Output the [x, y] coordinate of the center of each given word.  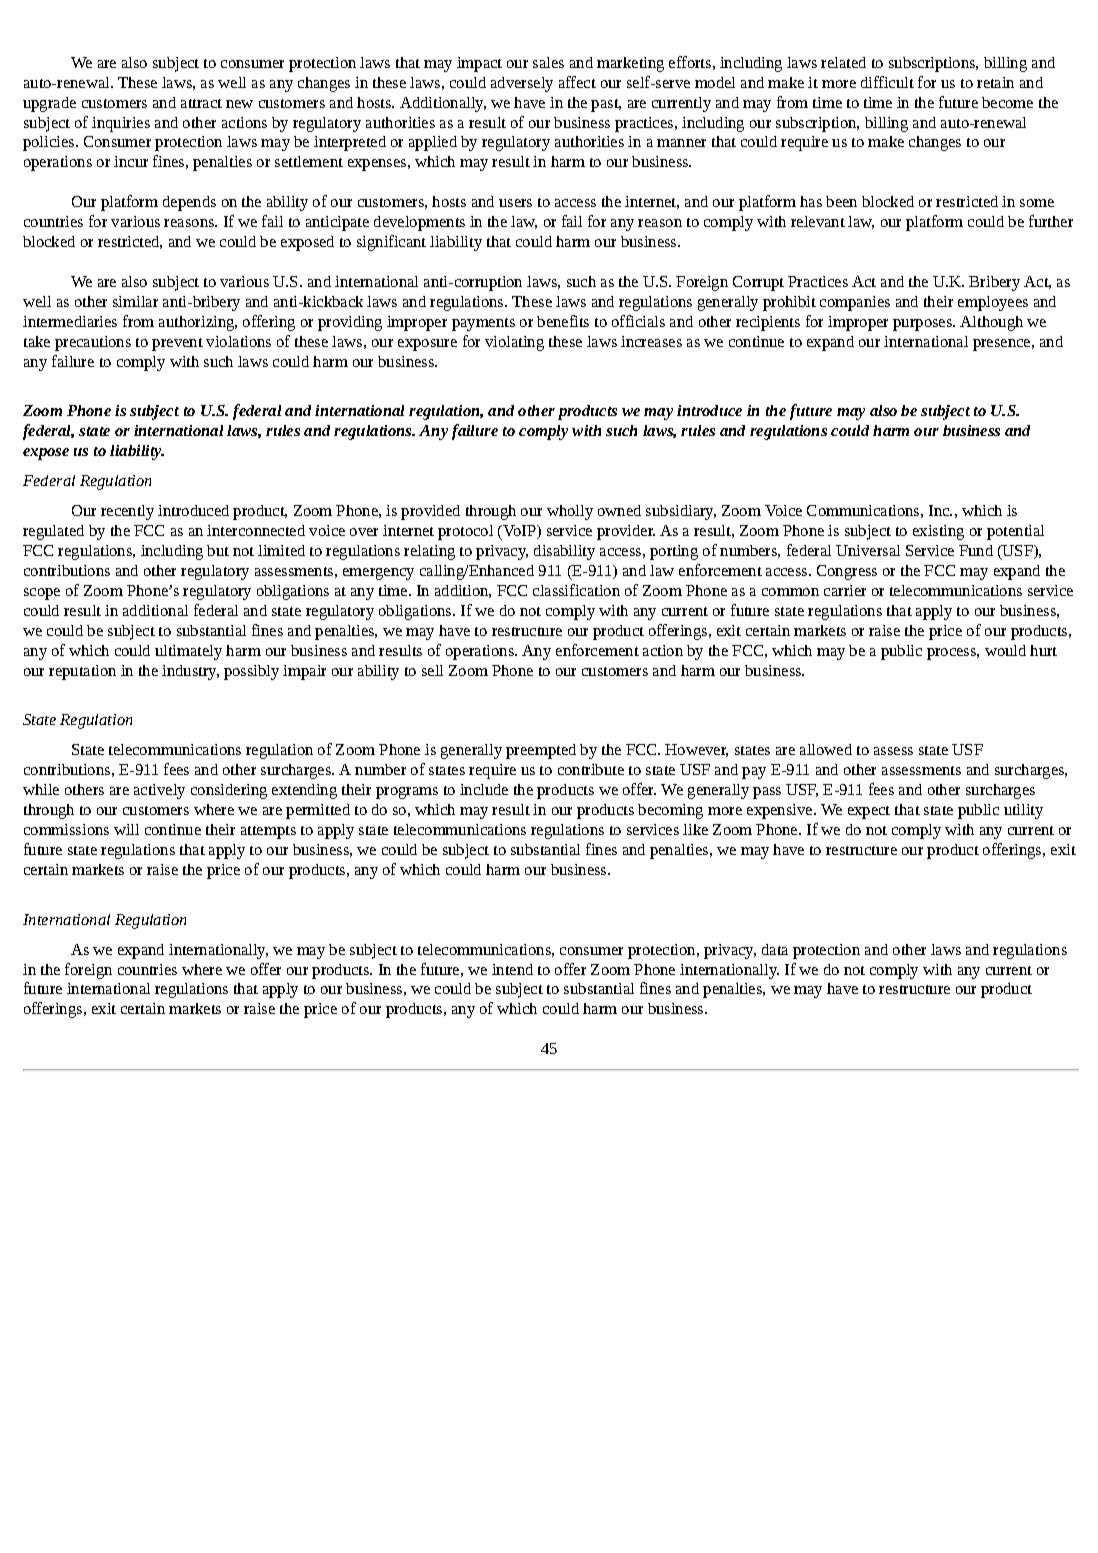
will [126, 829]
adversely [522, 84]
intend [512, 969]
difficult [887, 82]
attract [201, 103]
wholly [570, 512]
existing [938, 532]
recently [127, 512]
